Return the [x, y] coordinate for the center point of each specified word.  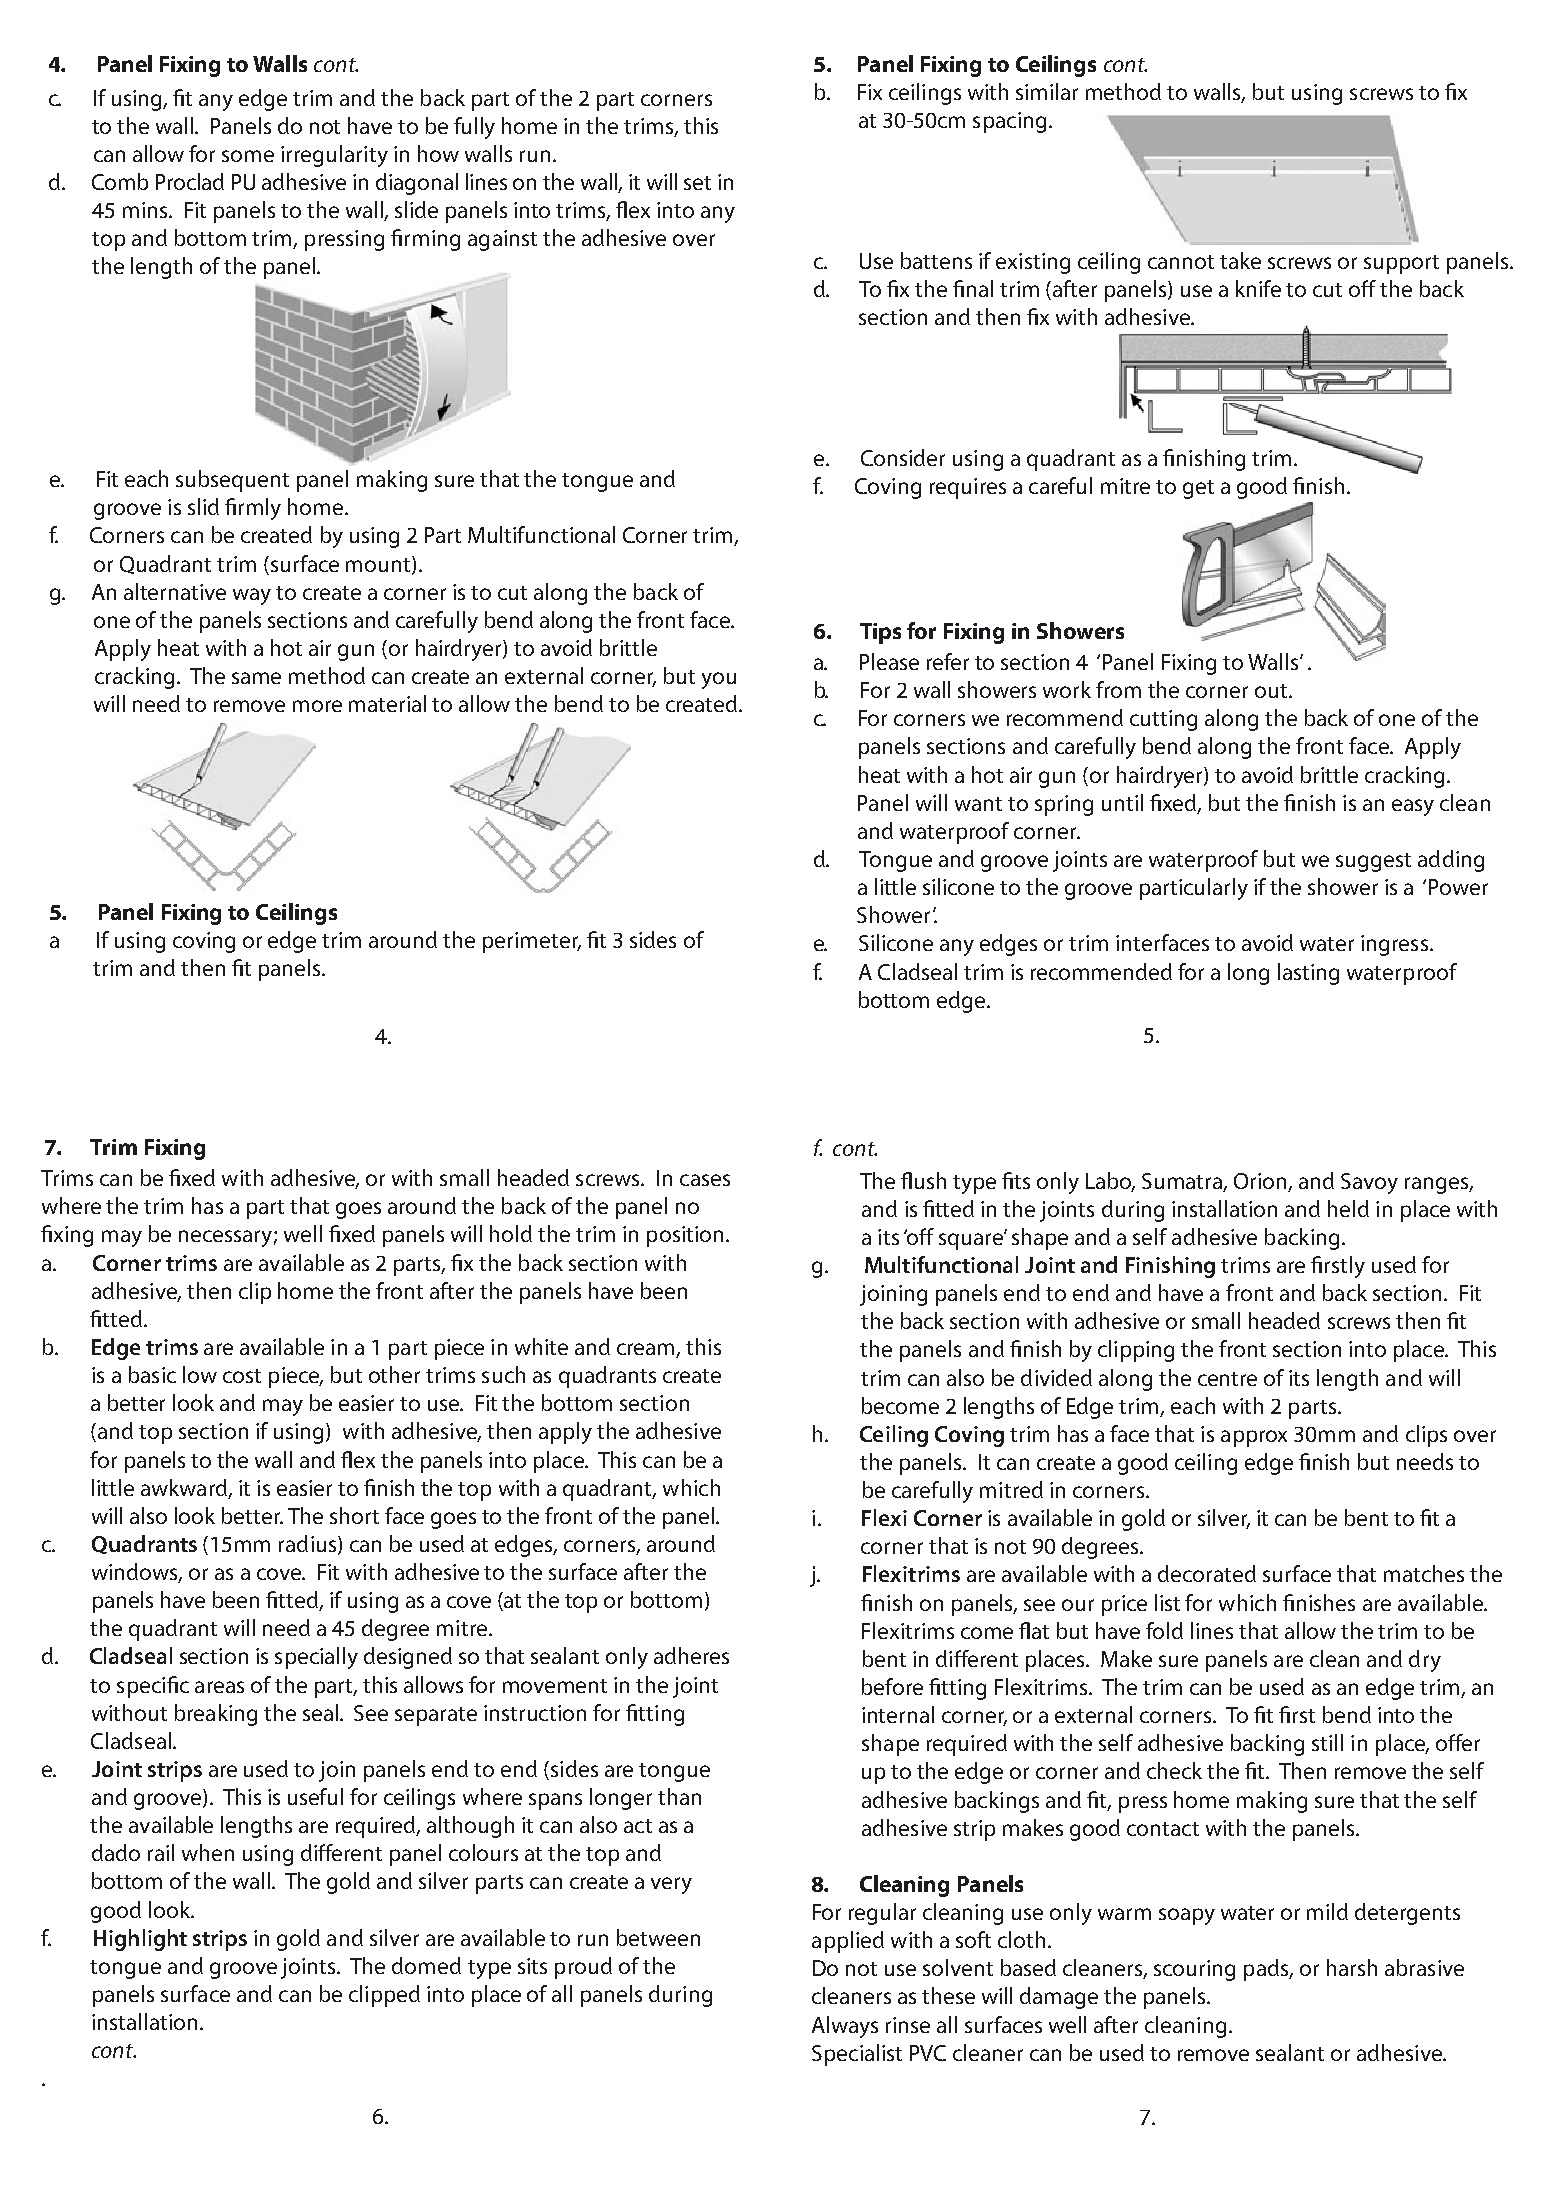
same [256, 678]
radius [309, 1545]
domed [426, 1965]
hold [511, 1233]
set [697, 183]
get [1198, 489]
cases [705, 1180]
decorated [1207, 1573]
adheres [691, 1655]
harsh [1352, 1967]
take [1240, 260]
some [248, 156]
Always [845, 2027]
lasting [1308, 974]
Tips [880, 633]
